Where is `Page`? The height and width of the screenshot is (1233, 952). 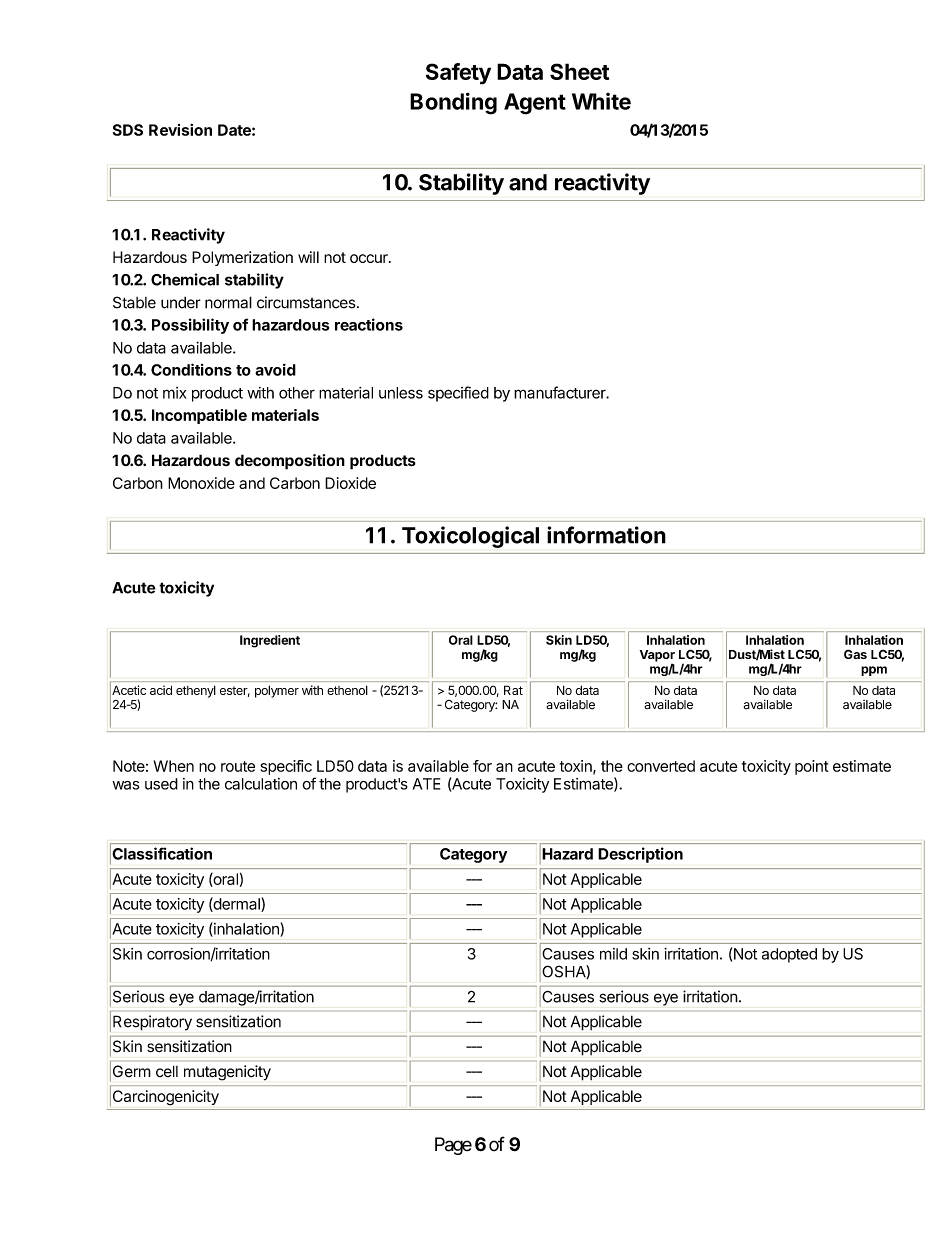 Page is located at coordinates (453, 1146).
